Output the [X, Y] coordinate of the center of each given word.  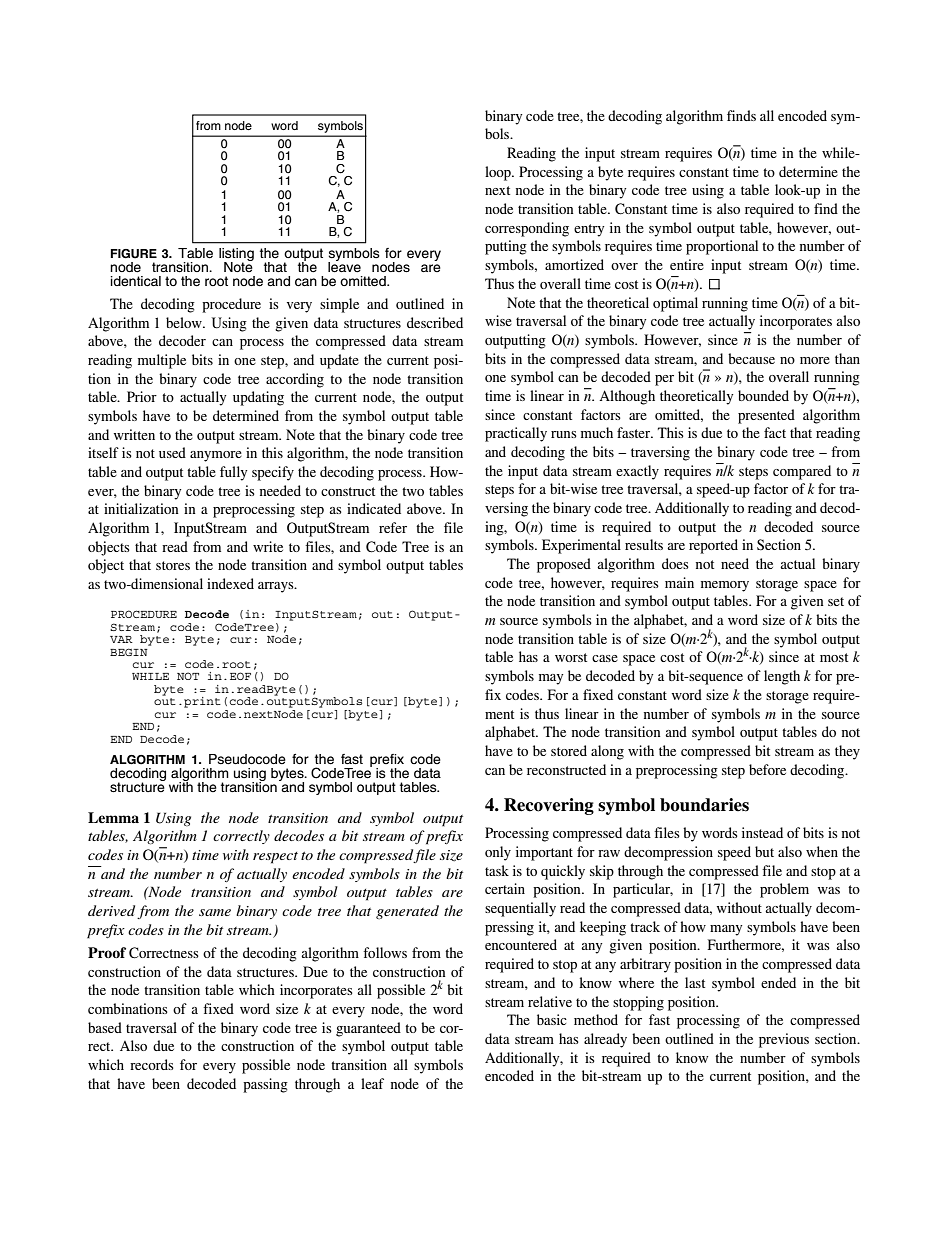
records [152, 1064]
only [498, 853]
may [551, 679]
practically [516, 434]
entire [687, 264]
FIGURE [134, 254]
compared [802, 472]
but [764, 851]
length [782, 677]
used [172, 452]
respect [275, 858]
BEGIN [129, 652]
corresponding [527, 229]
